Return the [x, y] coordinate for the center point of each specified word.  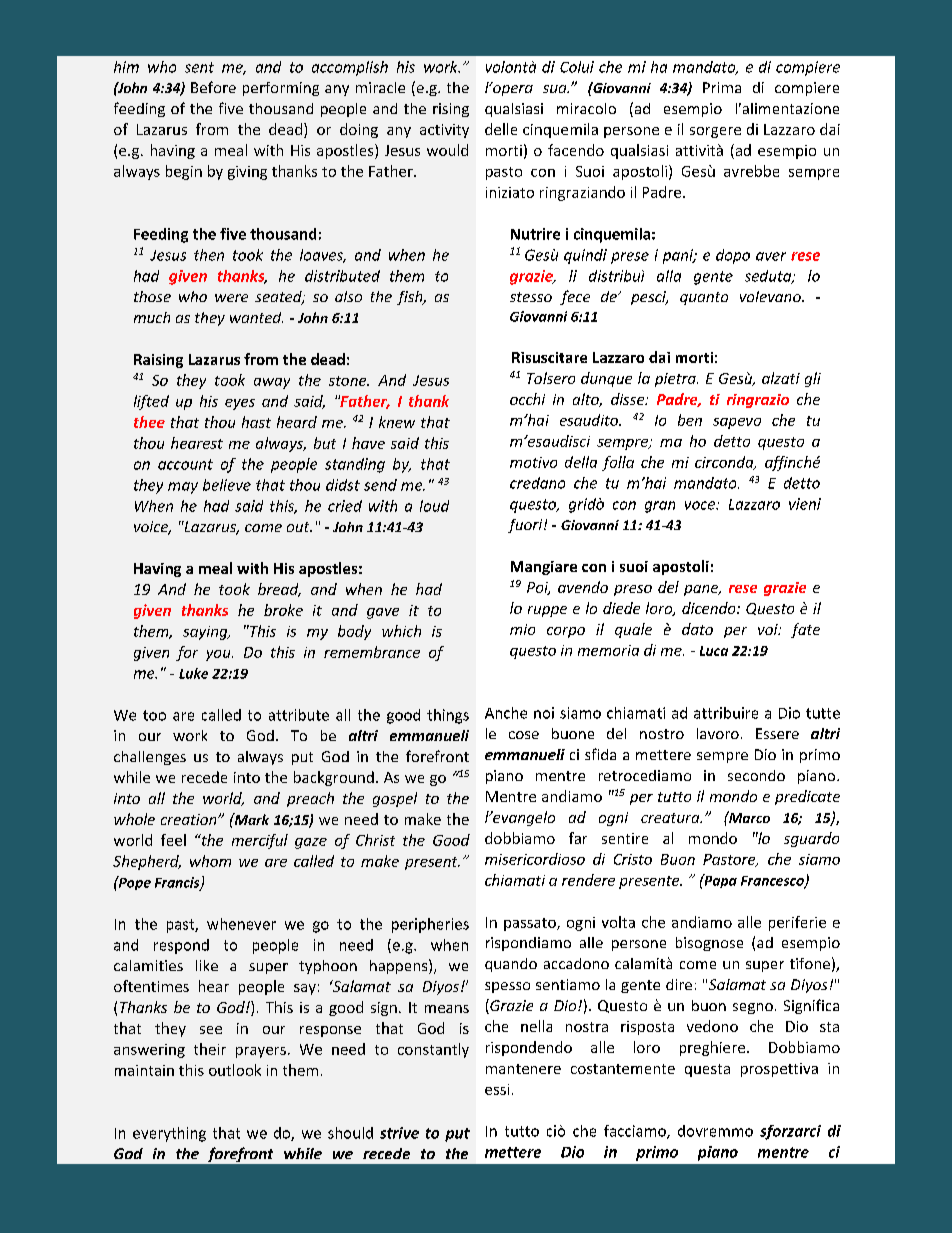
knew [397, 422]
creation [190, 819]
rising [451, 110]
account [185, 464]
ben [690, 420]
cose [524, 735]
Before [213, 87]
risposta [647, 1028]
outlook [235, 1070]
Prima [722, 87]
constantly [433, 1050]
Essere [777, 733]
